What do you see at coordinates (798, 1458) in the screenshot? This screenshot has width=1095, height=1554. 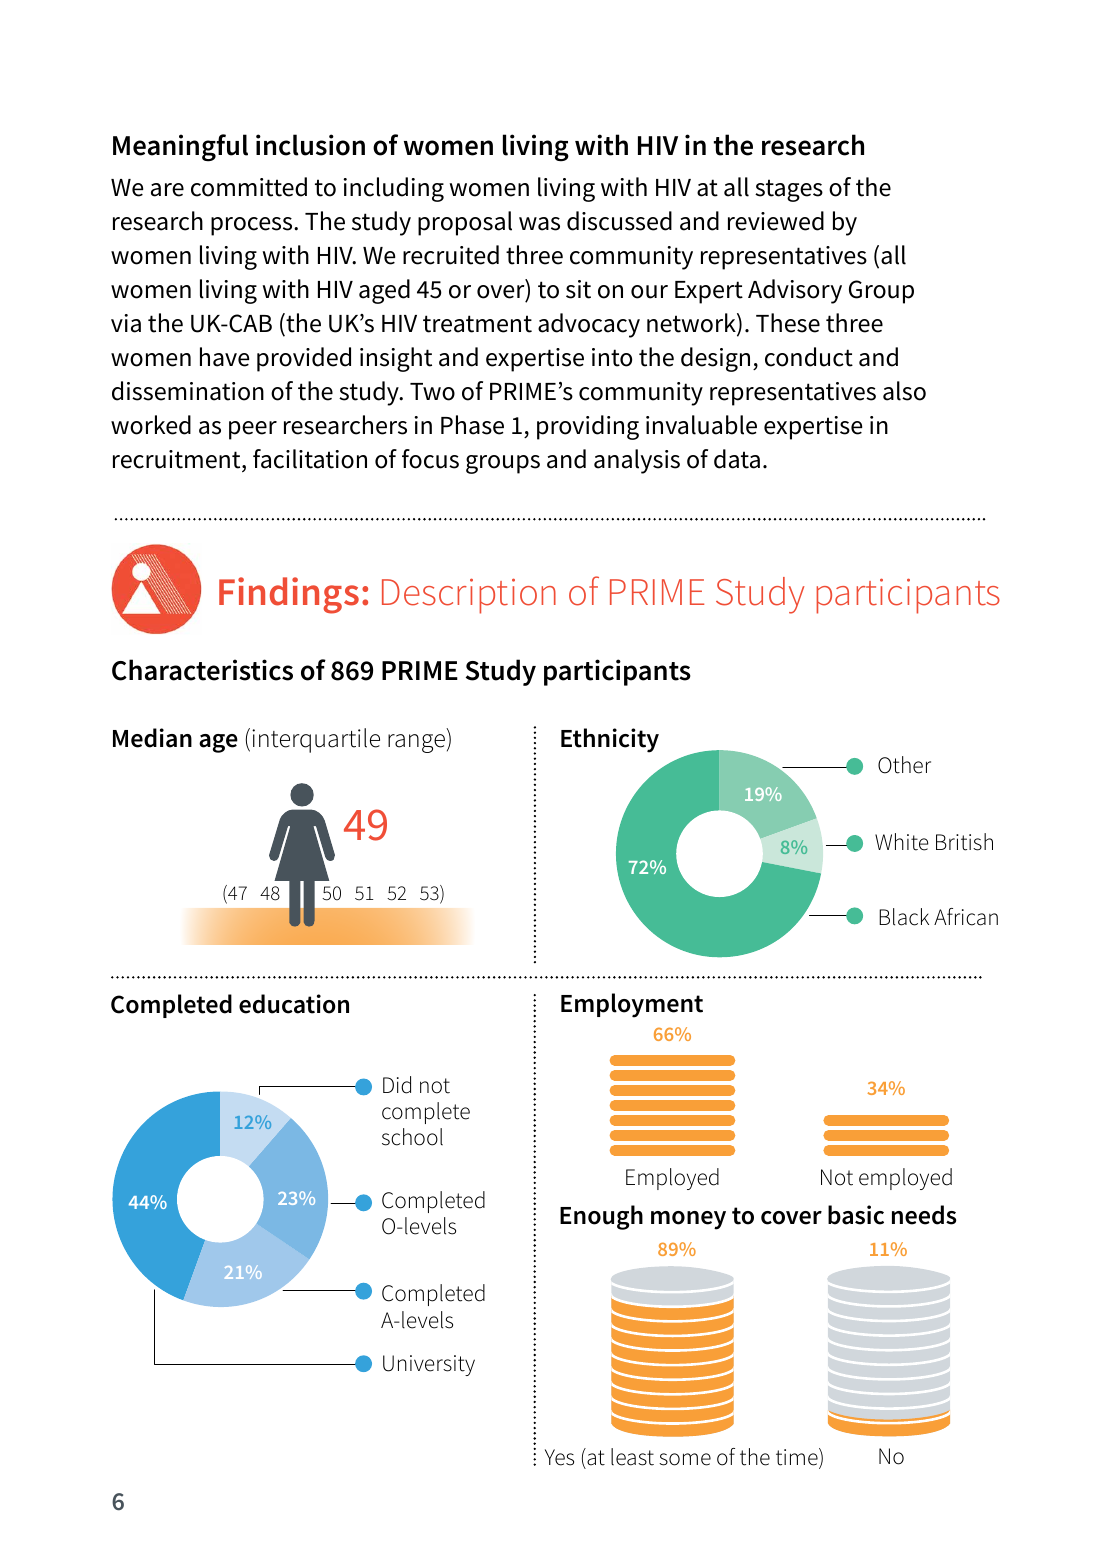 I see `time` at bounding box center [798, 1458].
